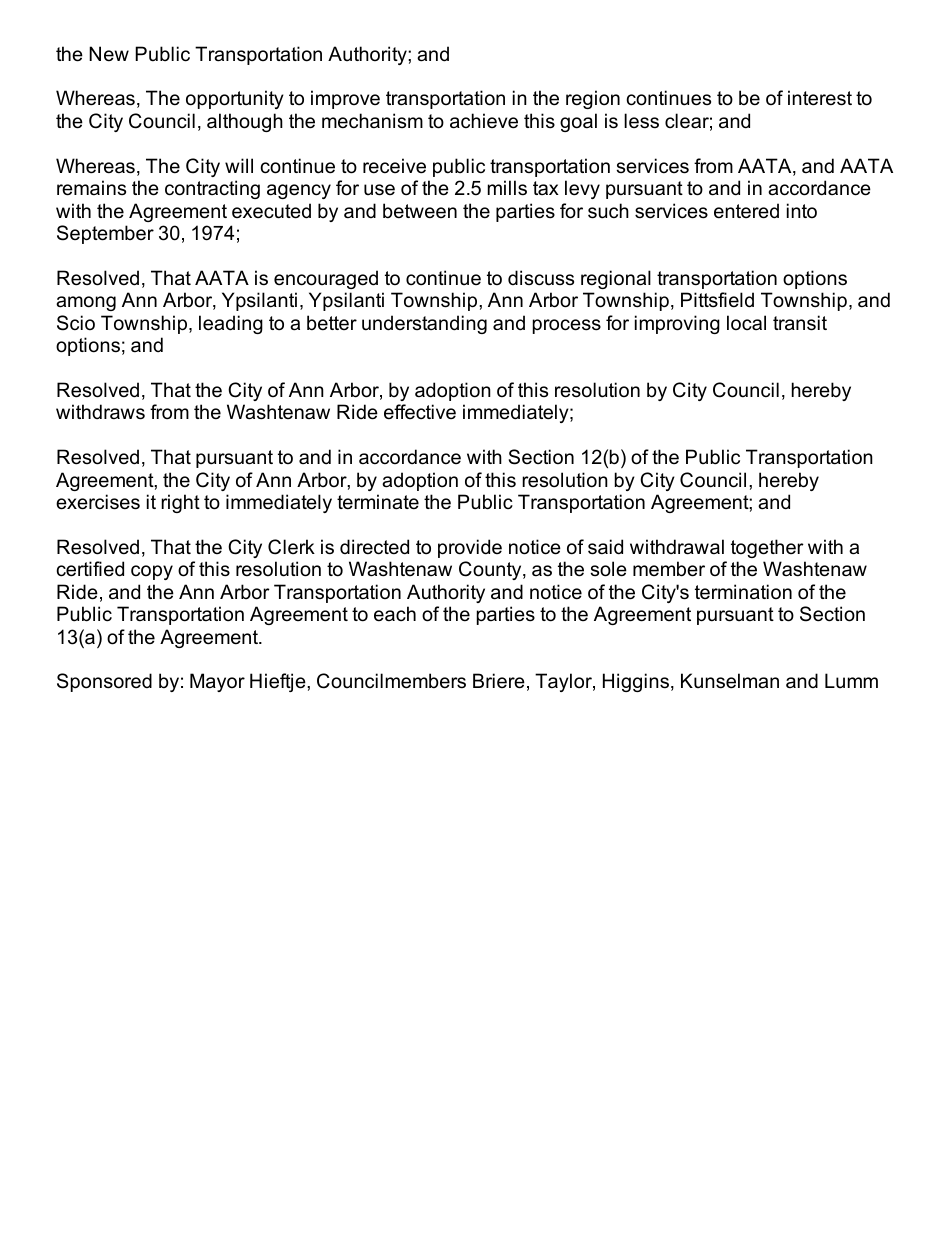  Describe the element at coordinates (746, 211) in the image. I see `entered` at that location.
